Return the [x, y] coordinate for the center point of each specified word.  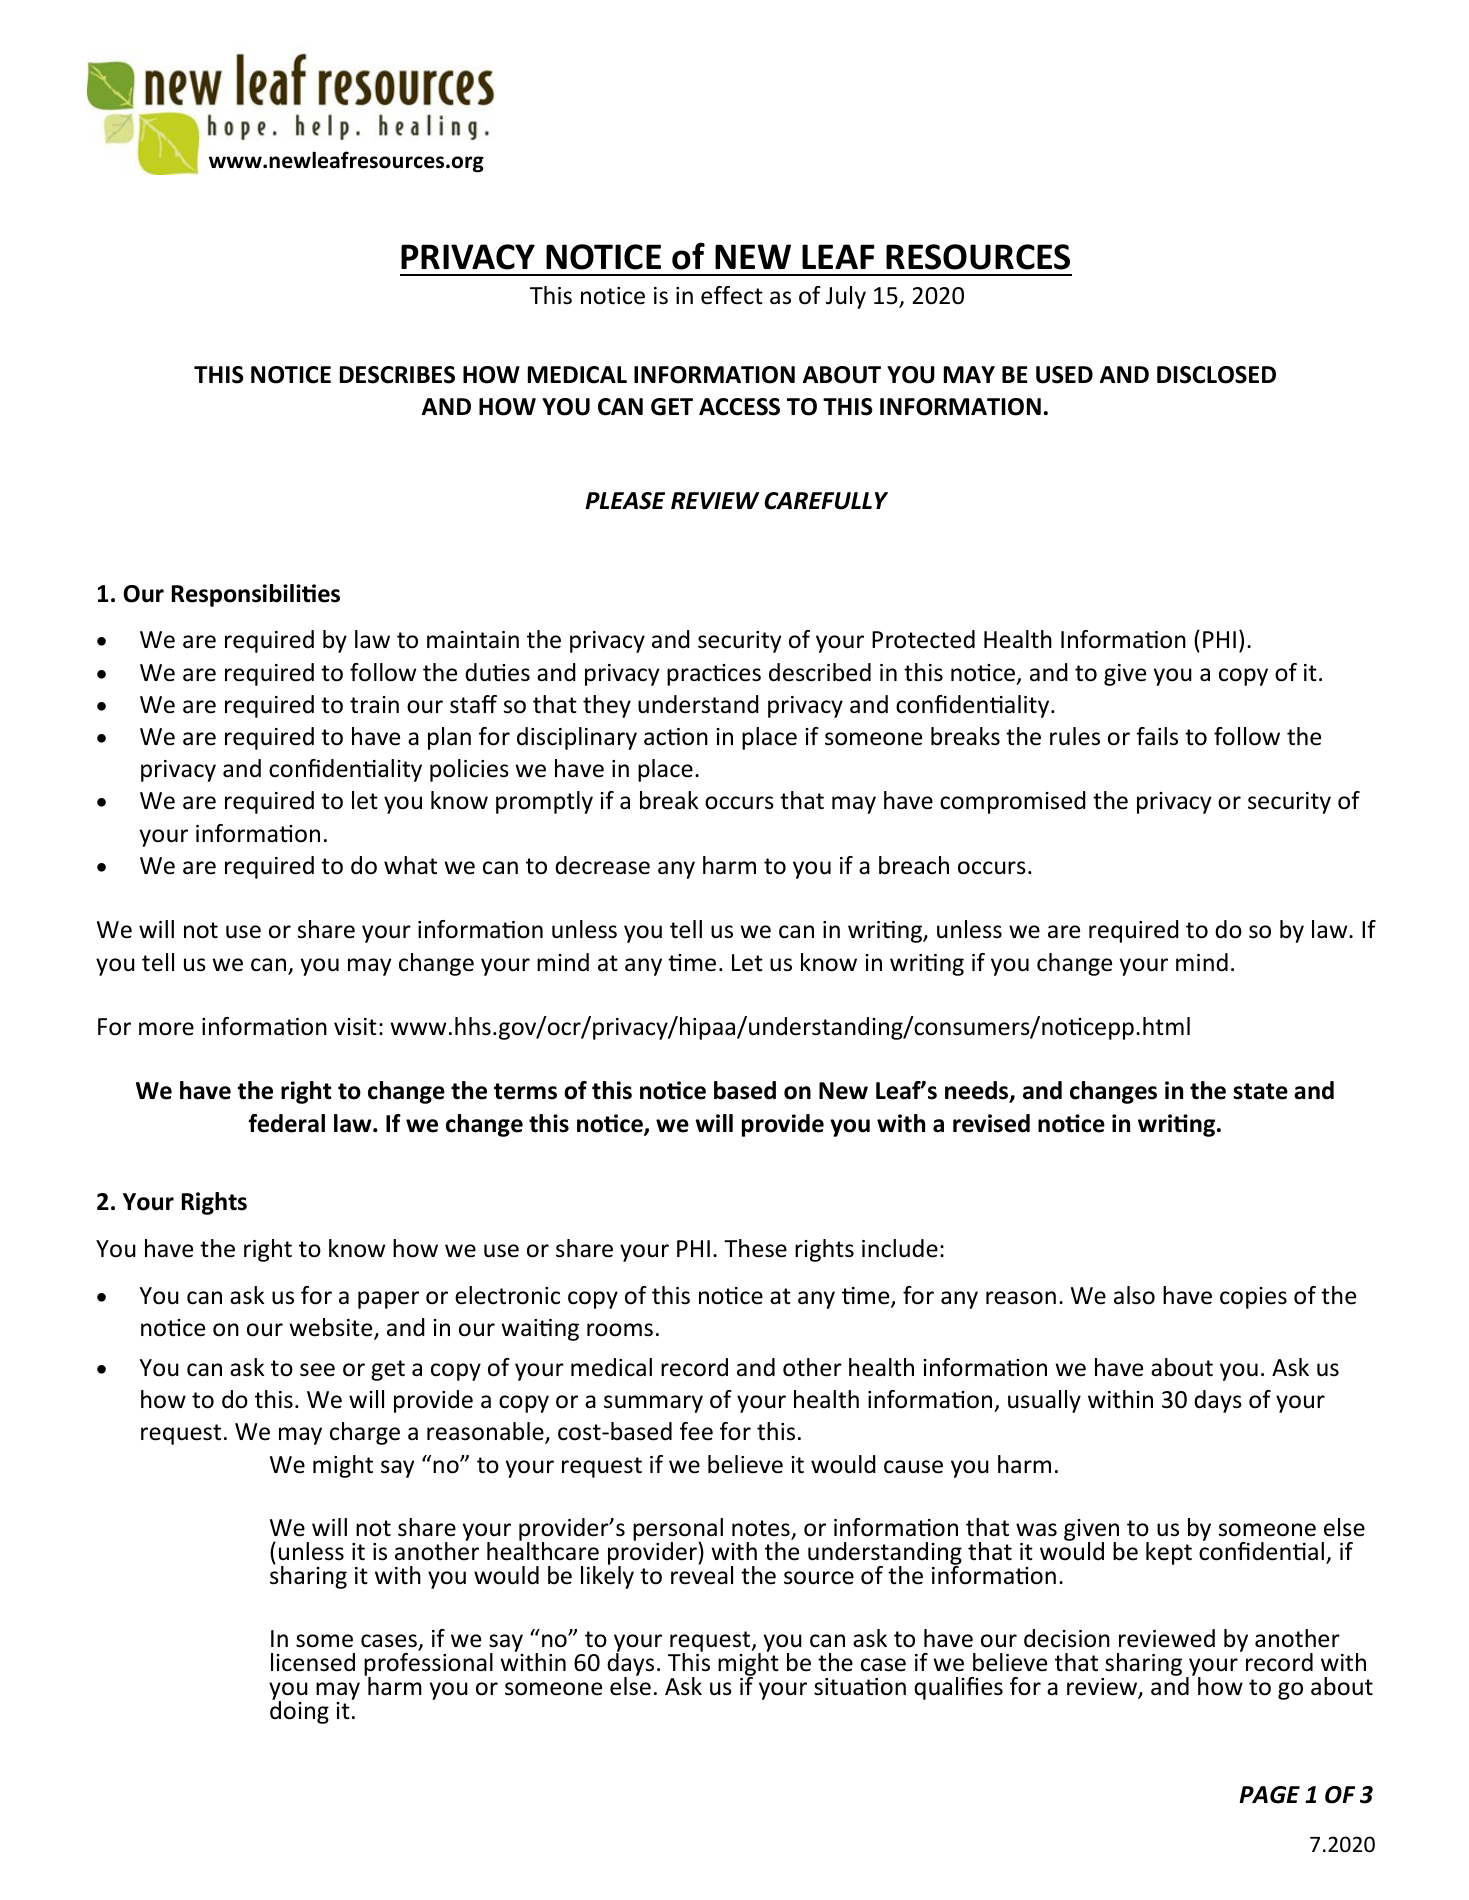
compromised [1013, 802]
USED [1064, 375]
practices [714, 675]
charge [365, 1433]
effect [732, 295]
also [1134, 1295]
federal [287, 1123]
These [755, 1248]
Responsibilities [256, 595]
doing [299, 1711]
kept [1169, 1553]
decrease [602, 865]
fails [1157, 736]
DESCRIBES [397, 375]
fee [696, 1431]
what [410, 865]
